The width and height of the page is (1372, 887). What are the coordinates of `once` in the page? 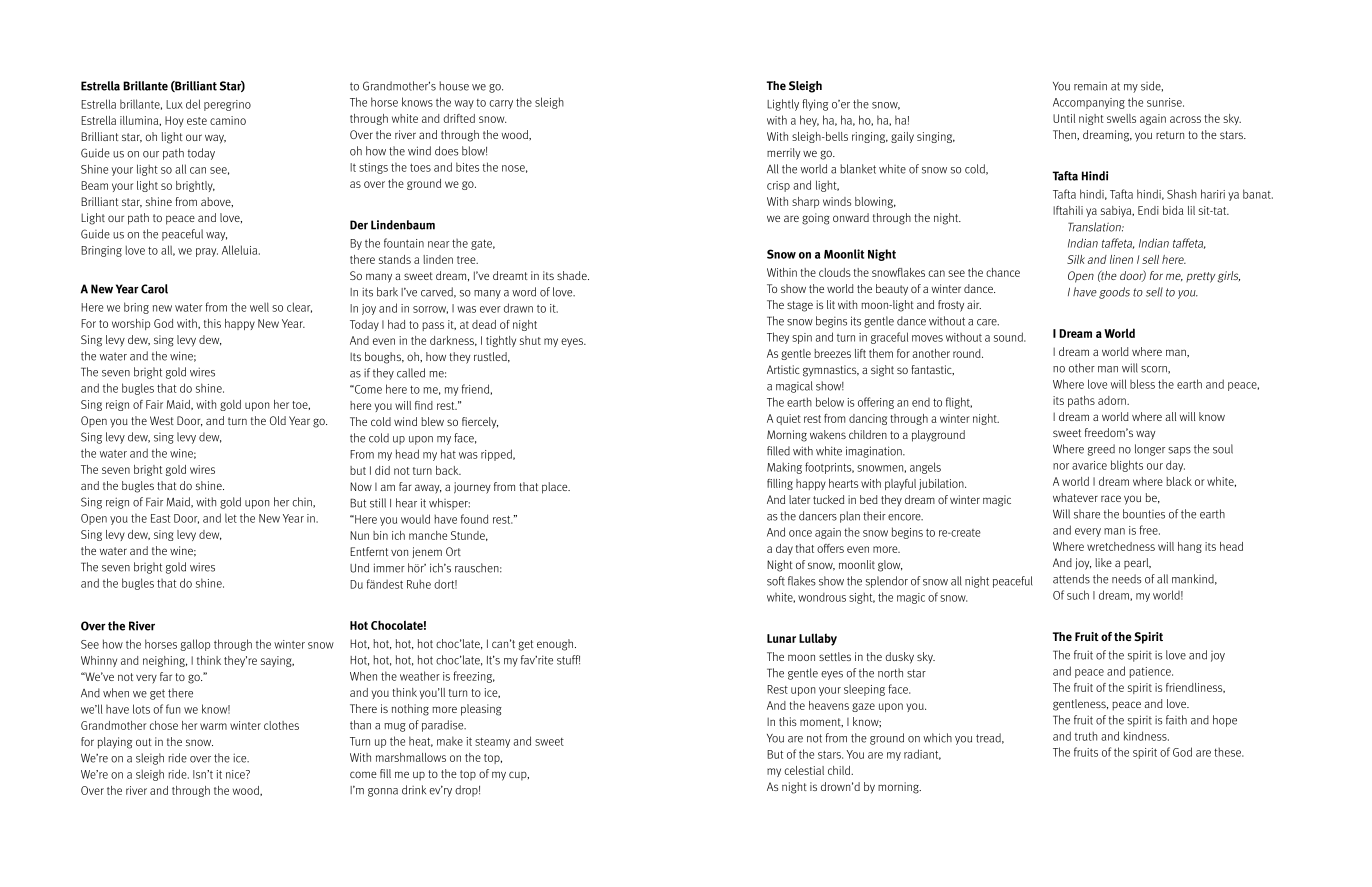 It's located at (800, 533).
